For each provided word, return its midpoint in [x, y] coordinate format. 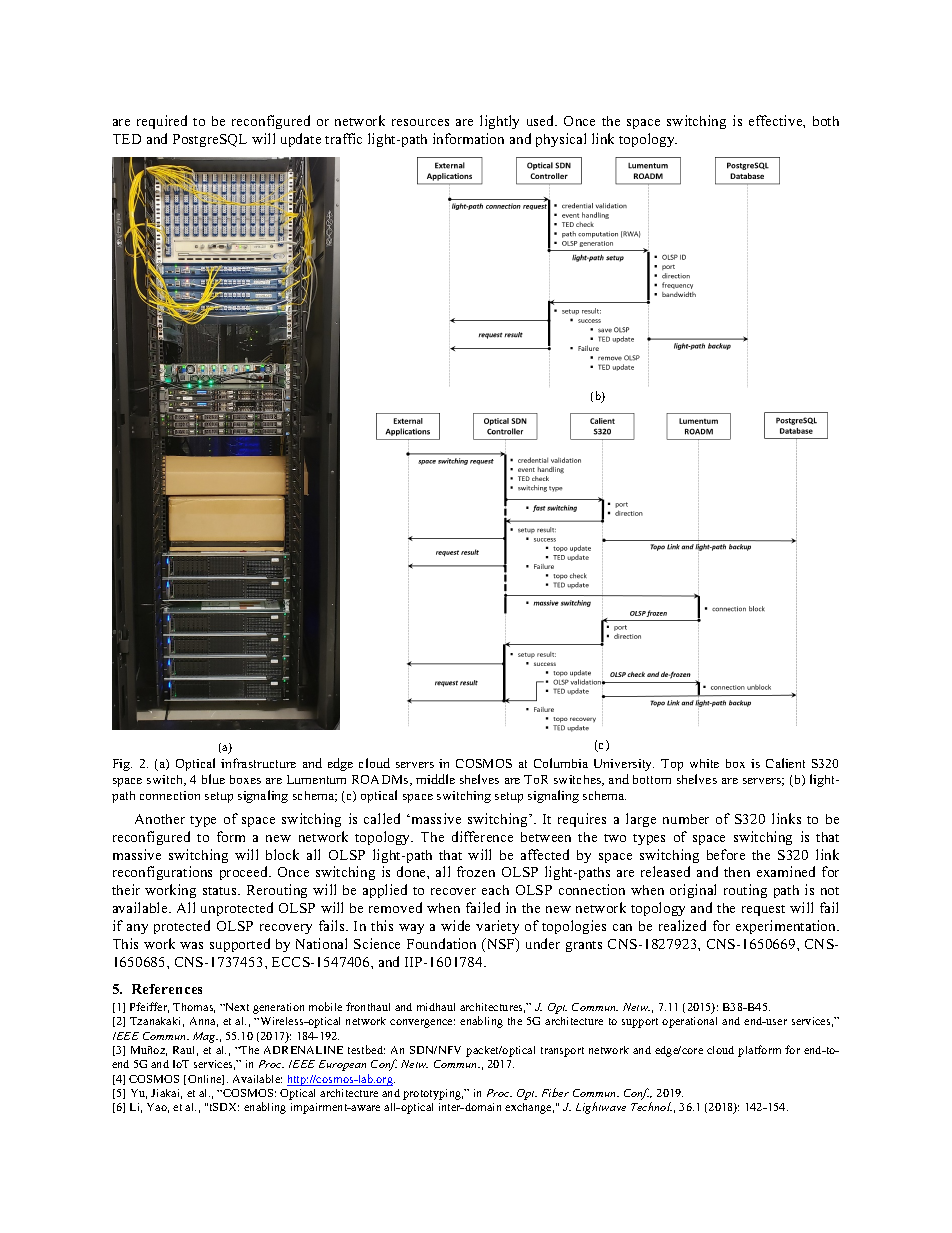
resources [420, 122]
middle [435, 779]
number [686, 819]
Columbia [561, 763]
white [704, 763]
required [162, 122]
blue [213, 779]
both [826, 121]
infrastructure [258, 763]
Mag [205, 1037]
